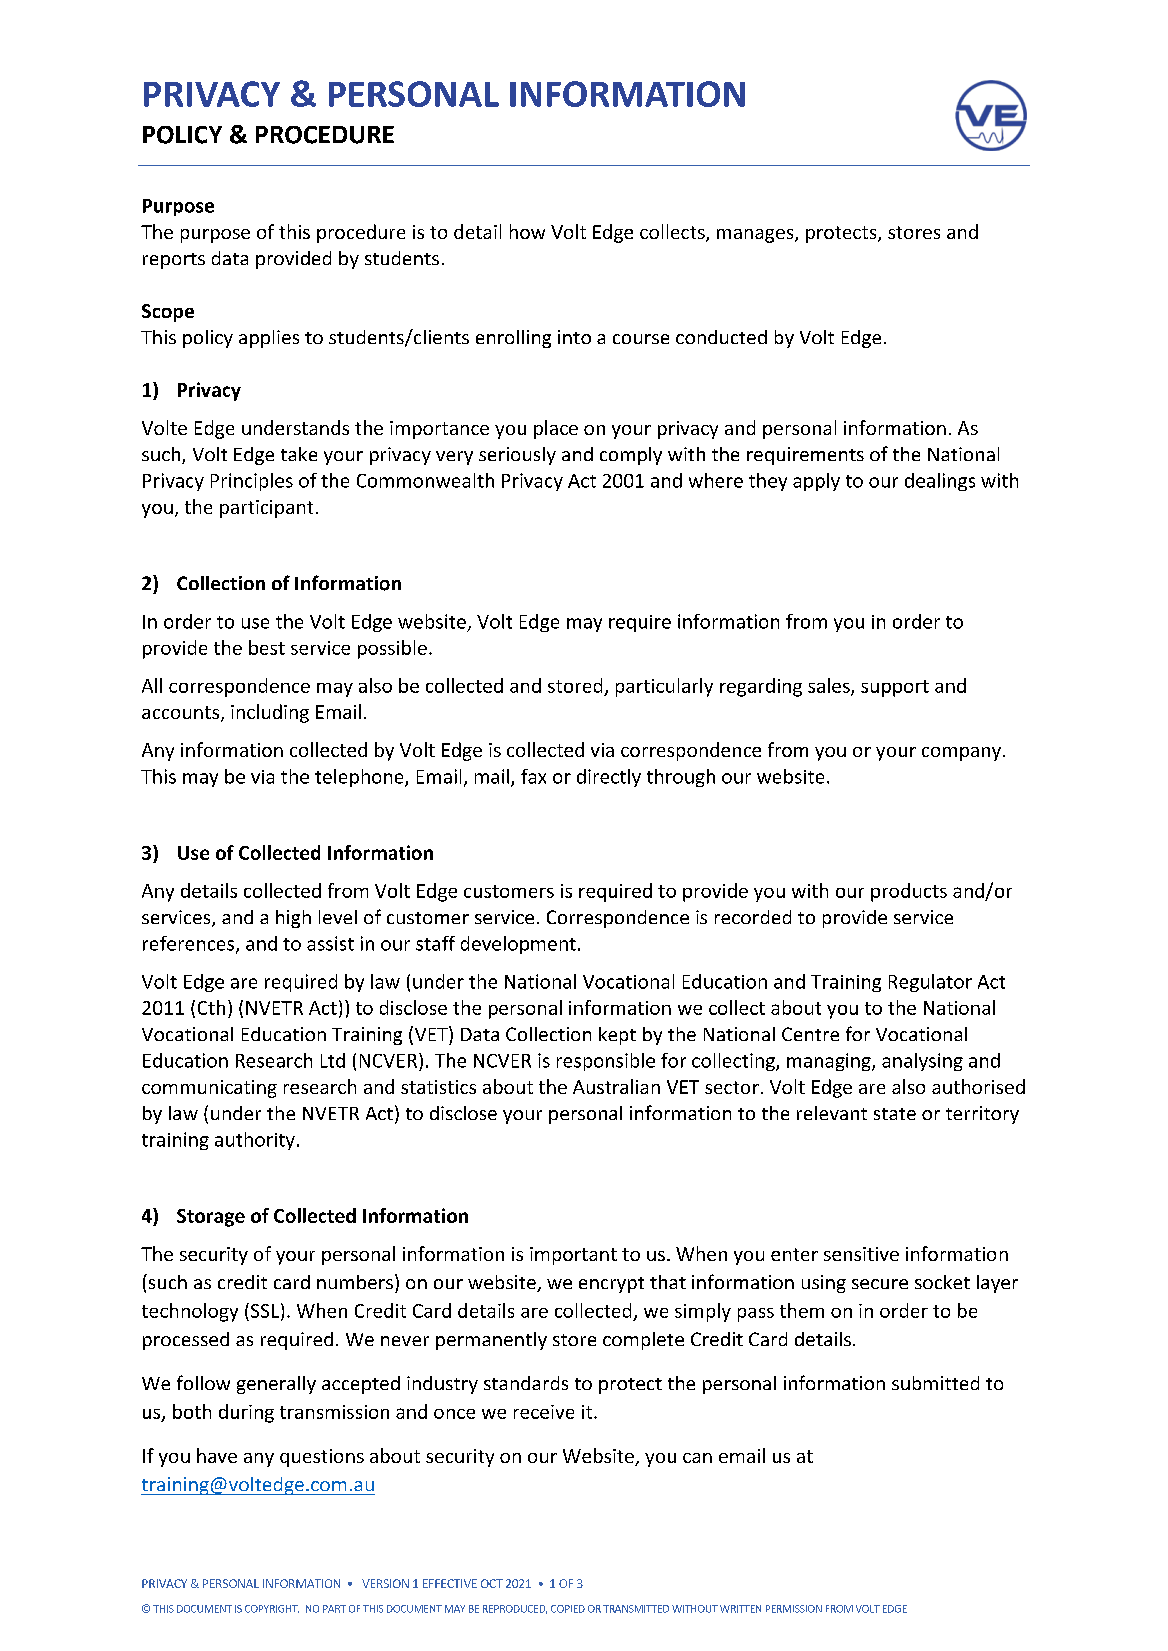 Image resolution: width=1168 pixels, height=1651 pixels. What do you see at coordinates (269, 339) in the screenshot?
I see `applies` at bounding box center [269, 339].
